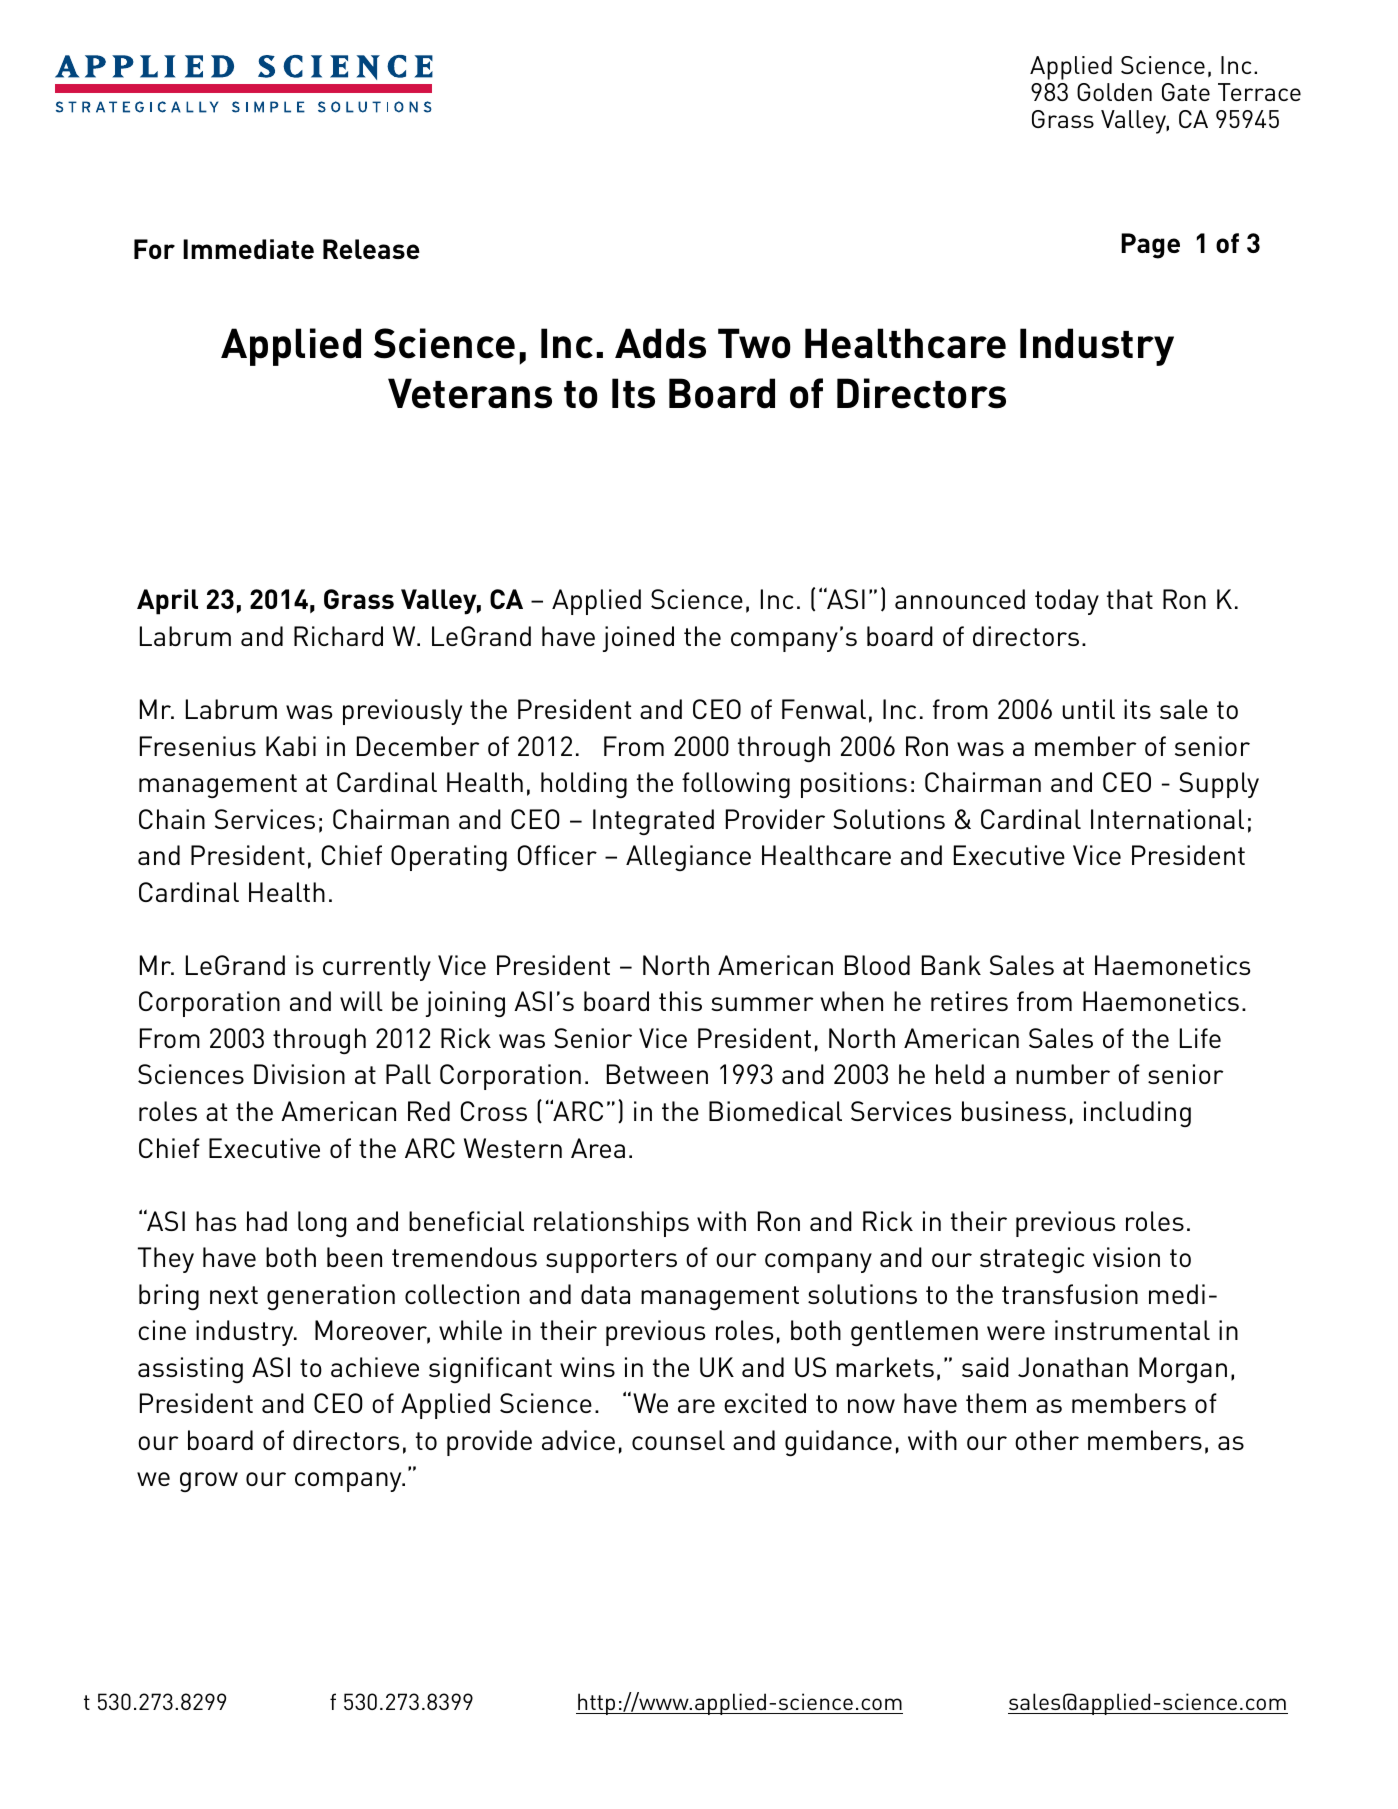 The height and width of the screenshot is (1809, 1398). Describe the element at coordinates (754, 343) in the screenshot. I see `Two` at that location.
